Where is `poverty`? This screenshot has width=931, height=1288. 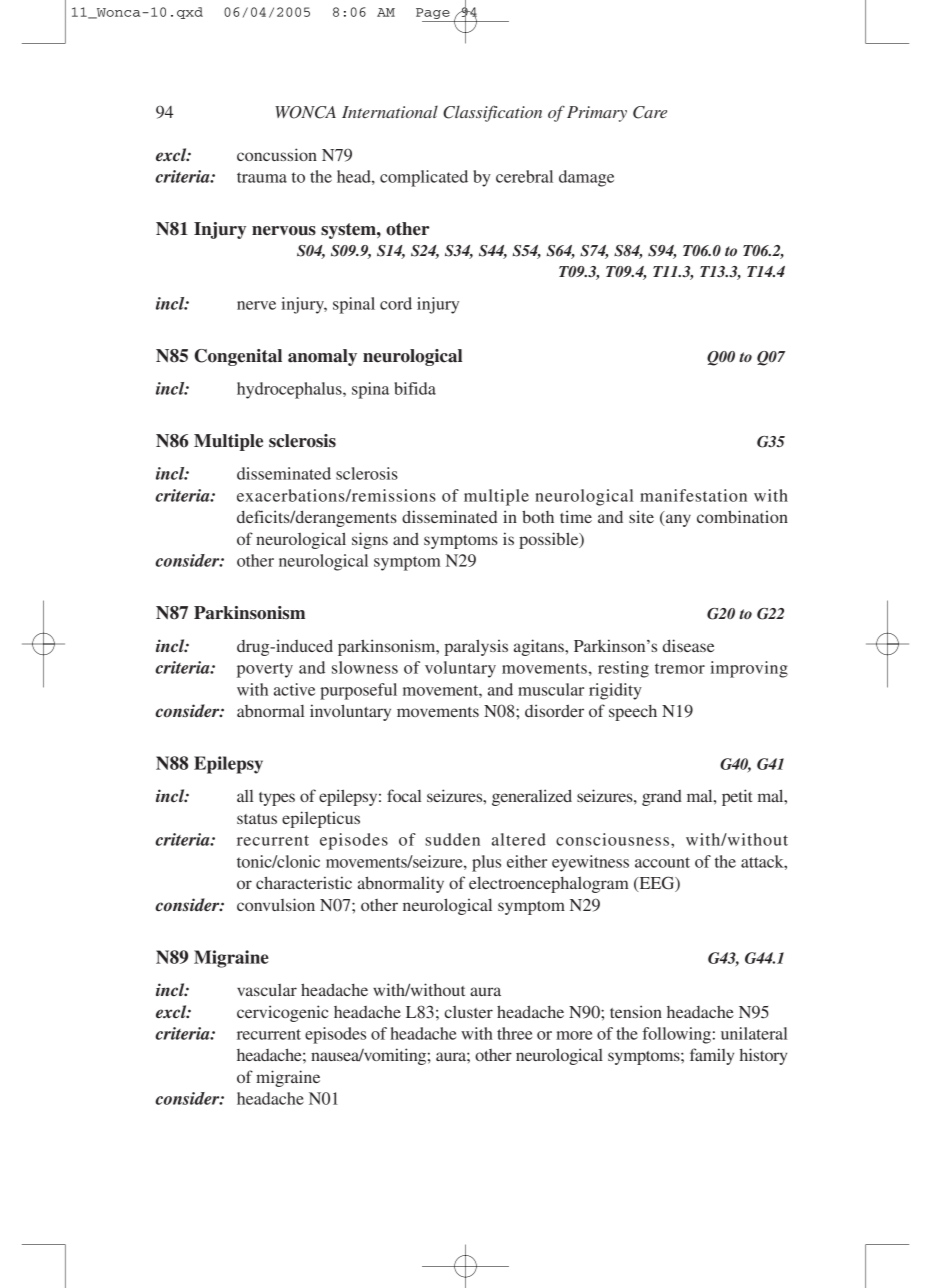 poverty is located at coordinates (265, 670).
